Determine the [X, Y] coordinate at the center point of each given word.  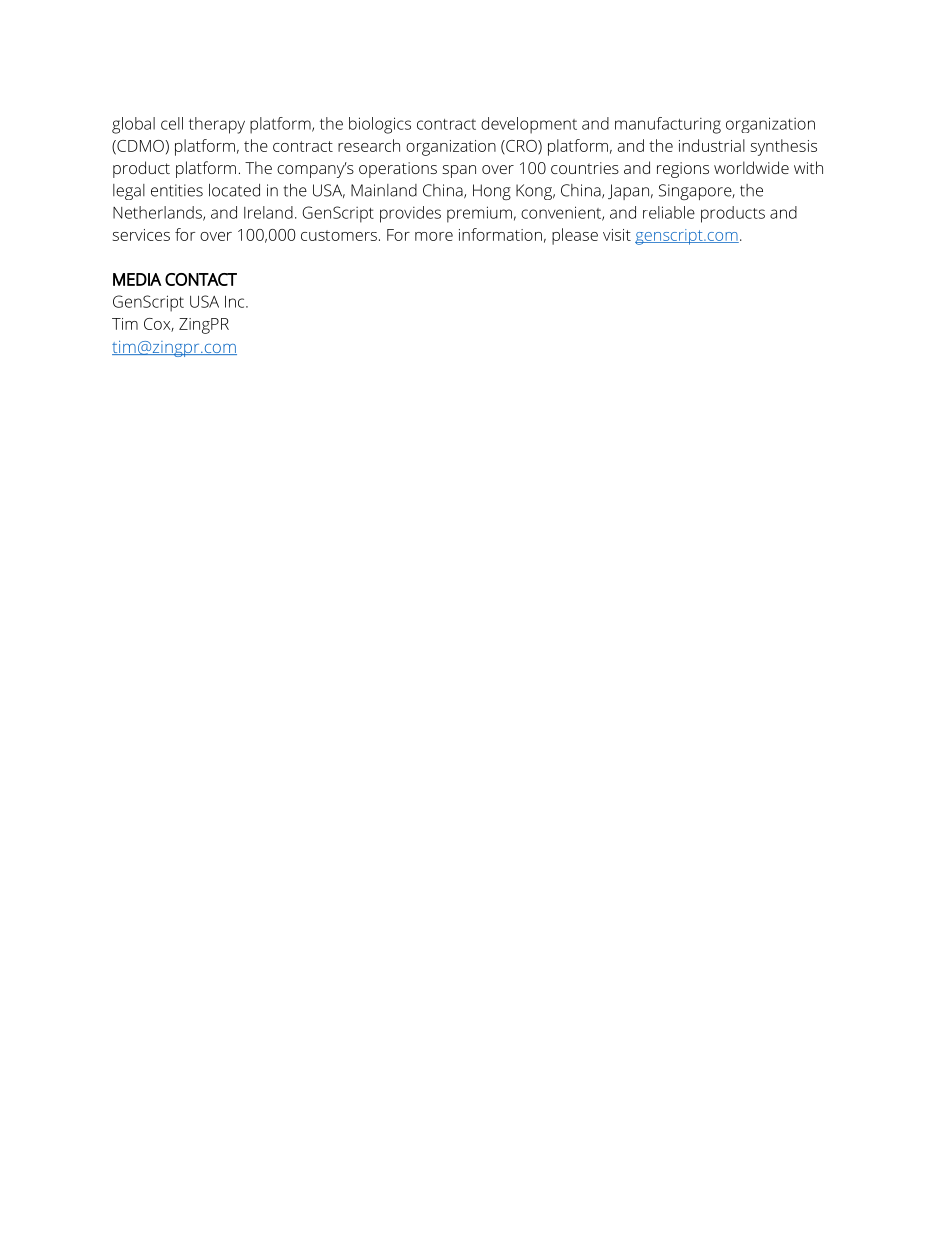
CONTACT [201, 279]
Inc [236, 301]
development [529, 125]
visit [617, 235]
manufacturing [668, 125]
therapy [217, 125]
